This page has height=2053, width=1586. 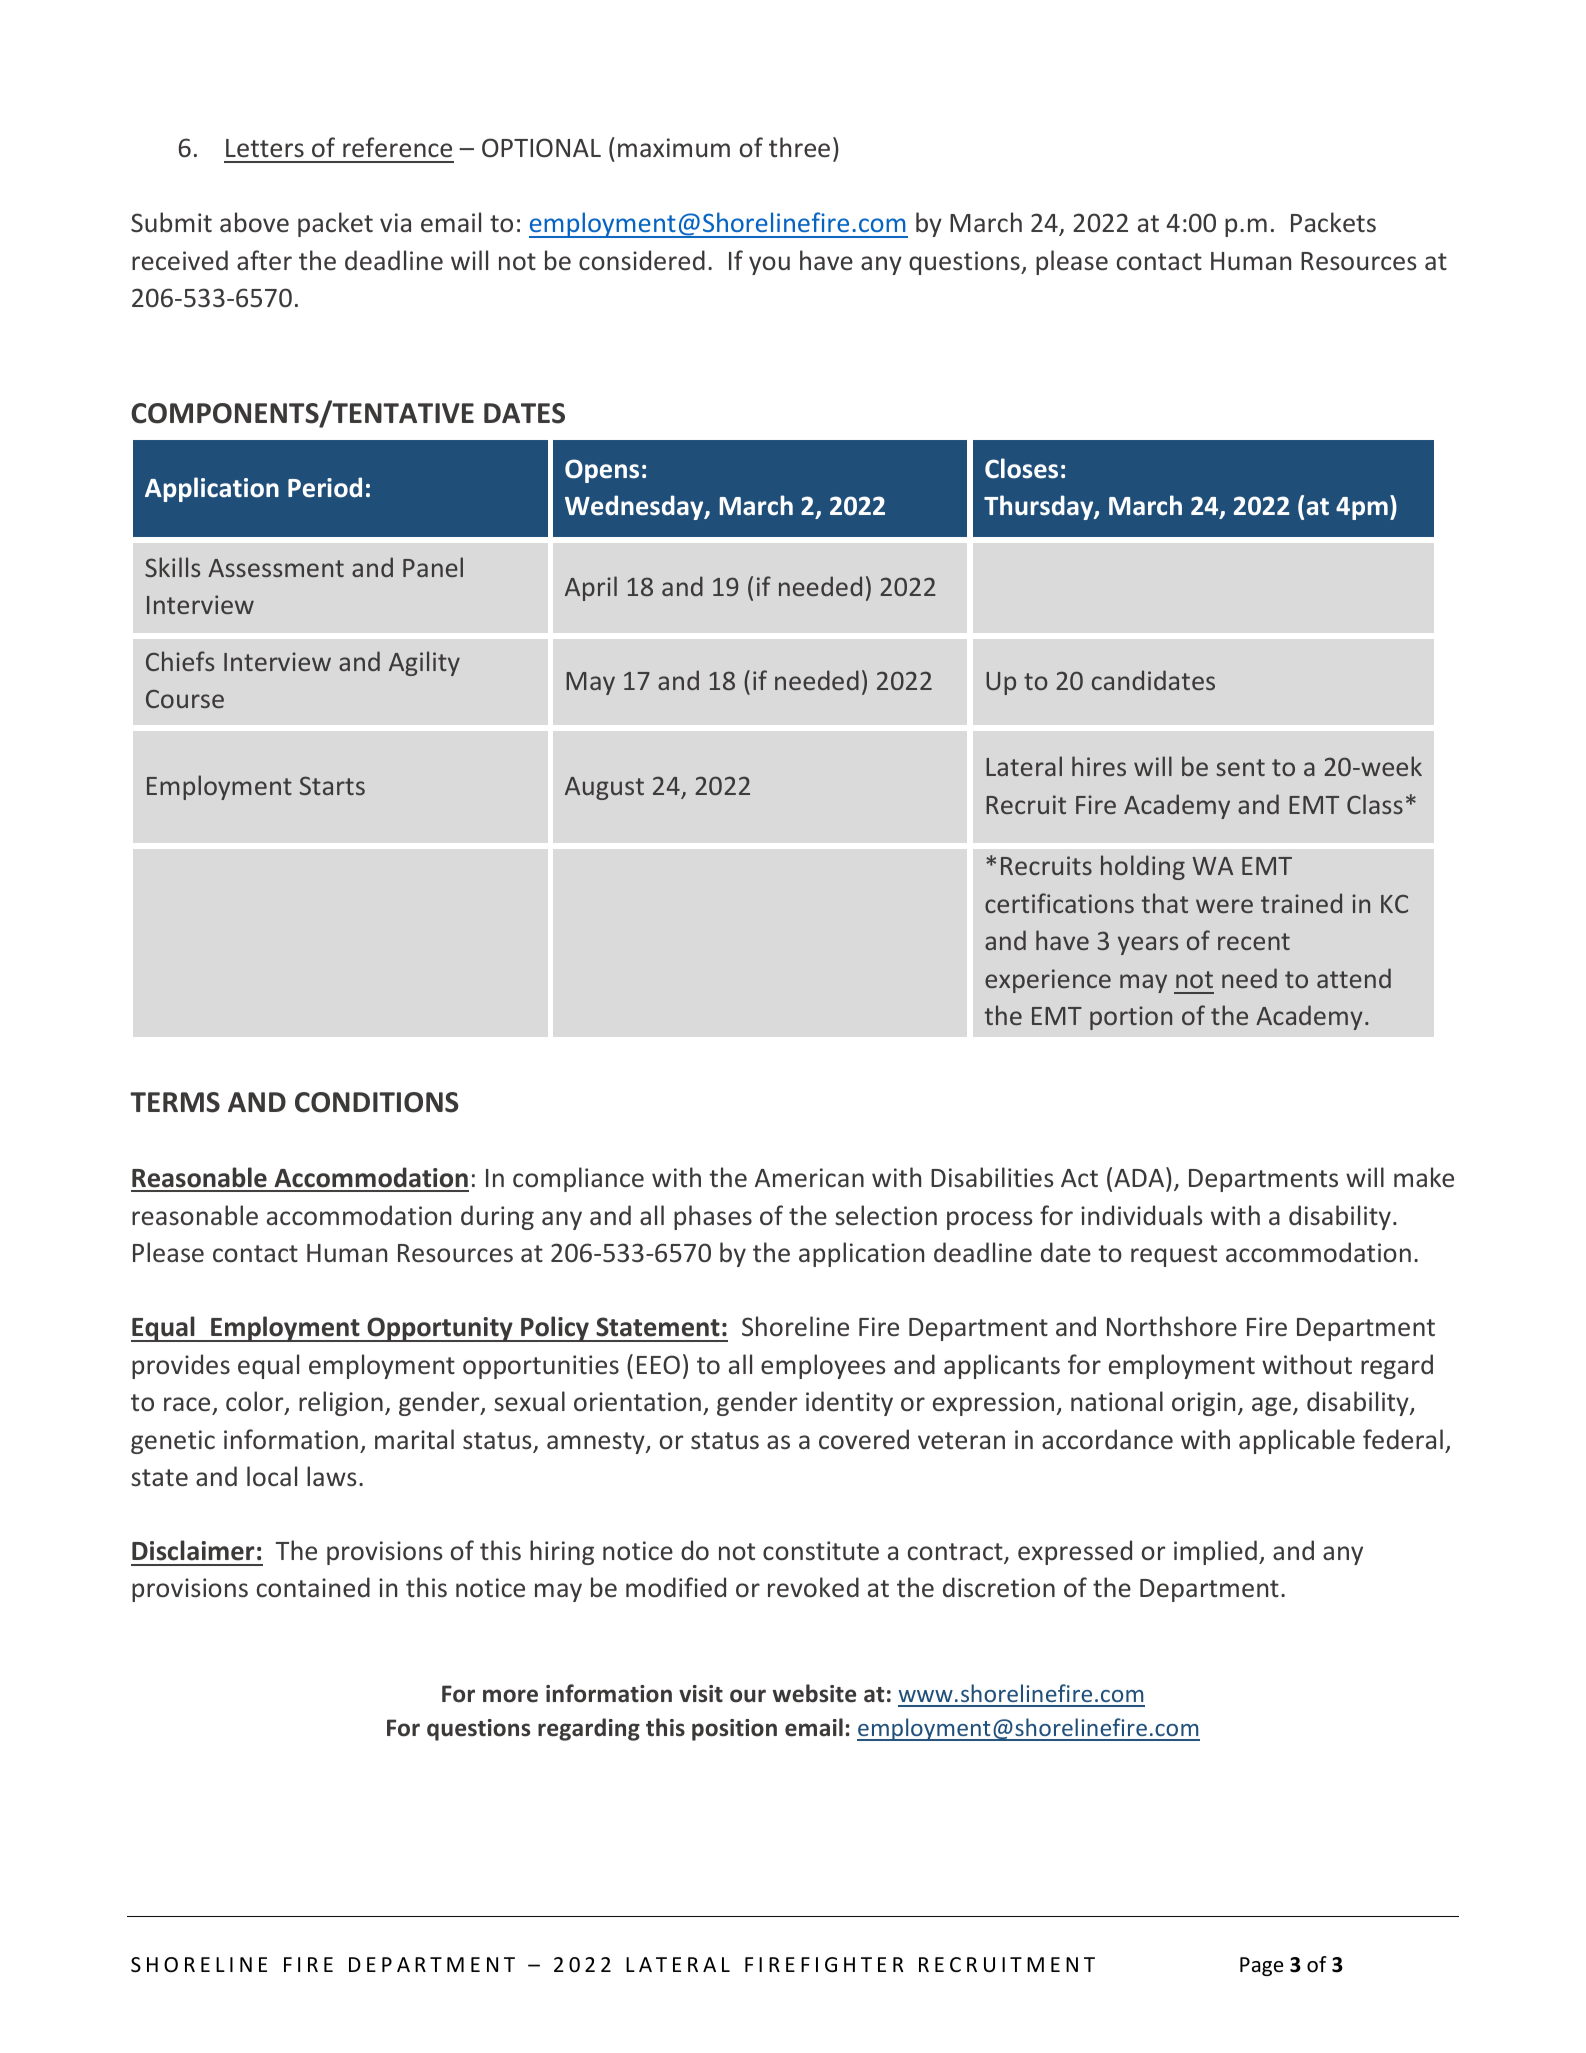 I want to click on CONDITIONS, so click(x=377, y=1102).
